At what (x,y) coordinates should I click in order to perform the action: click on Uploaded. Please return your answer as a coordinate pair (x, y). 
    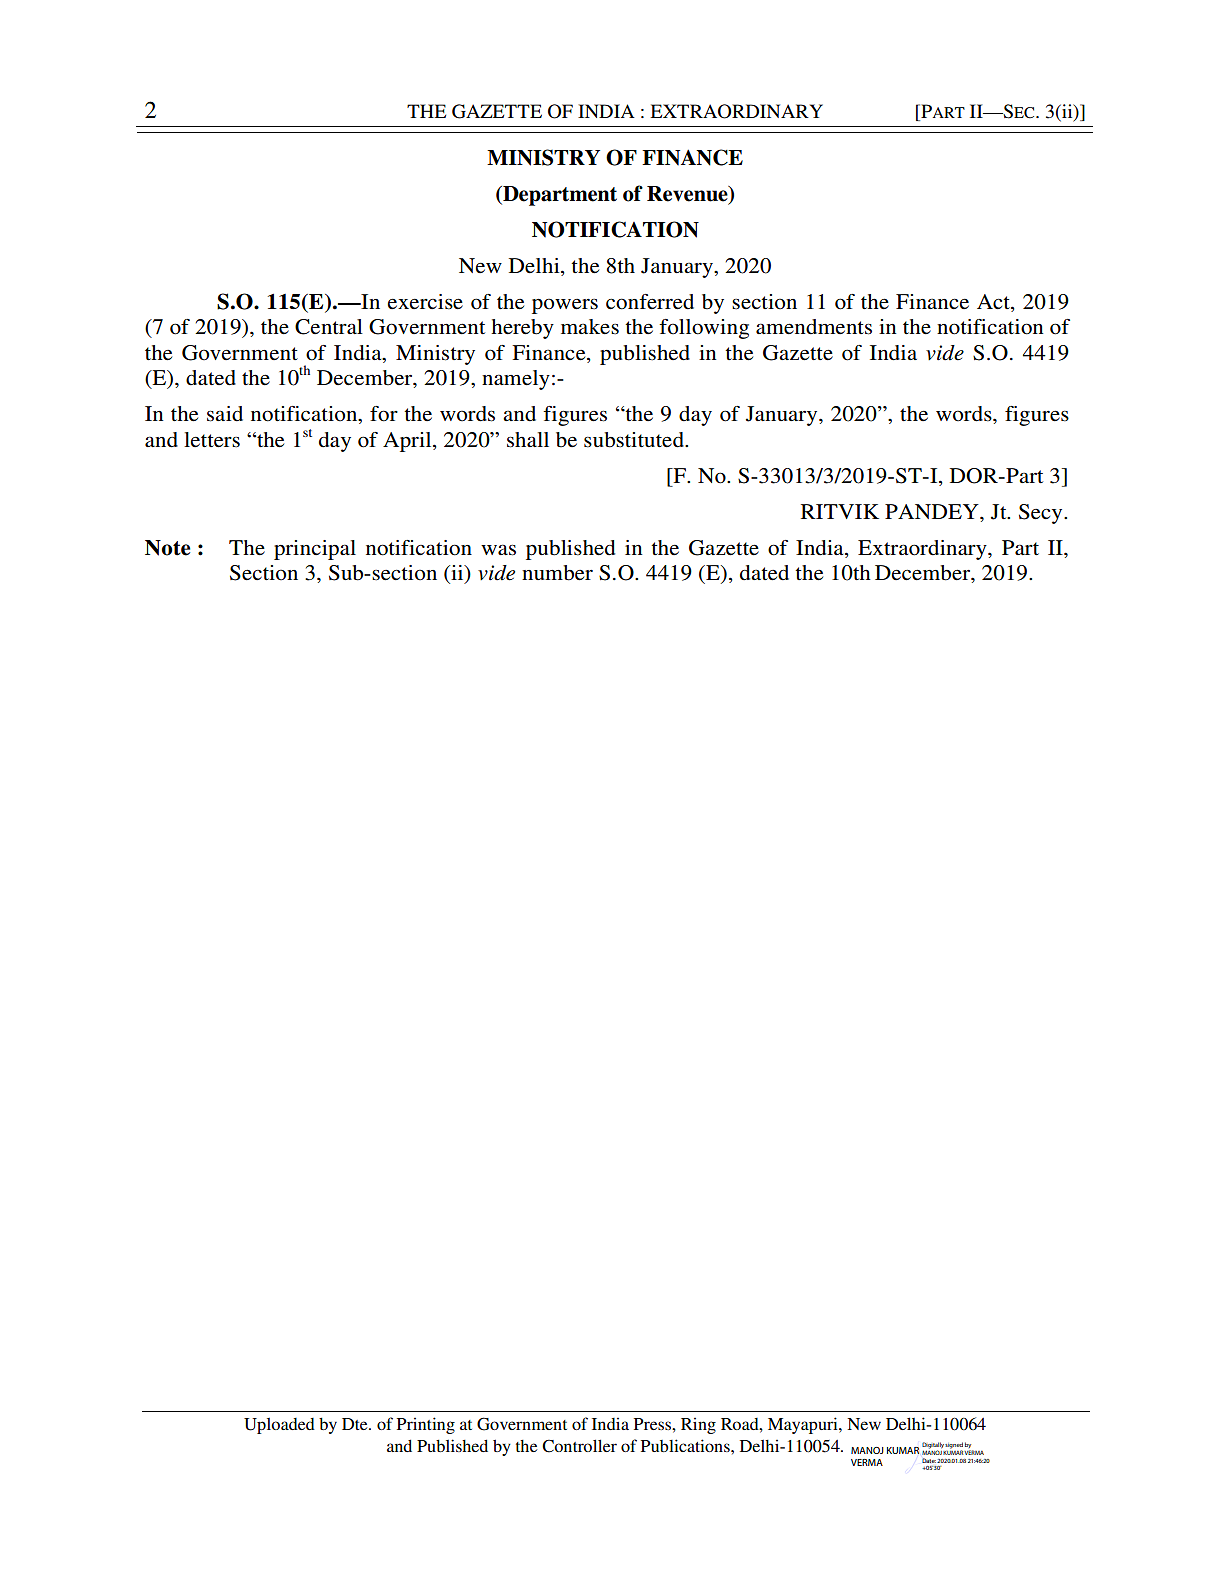
    Looking at the image, I should click on (279, 1426).
